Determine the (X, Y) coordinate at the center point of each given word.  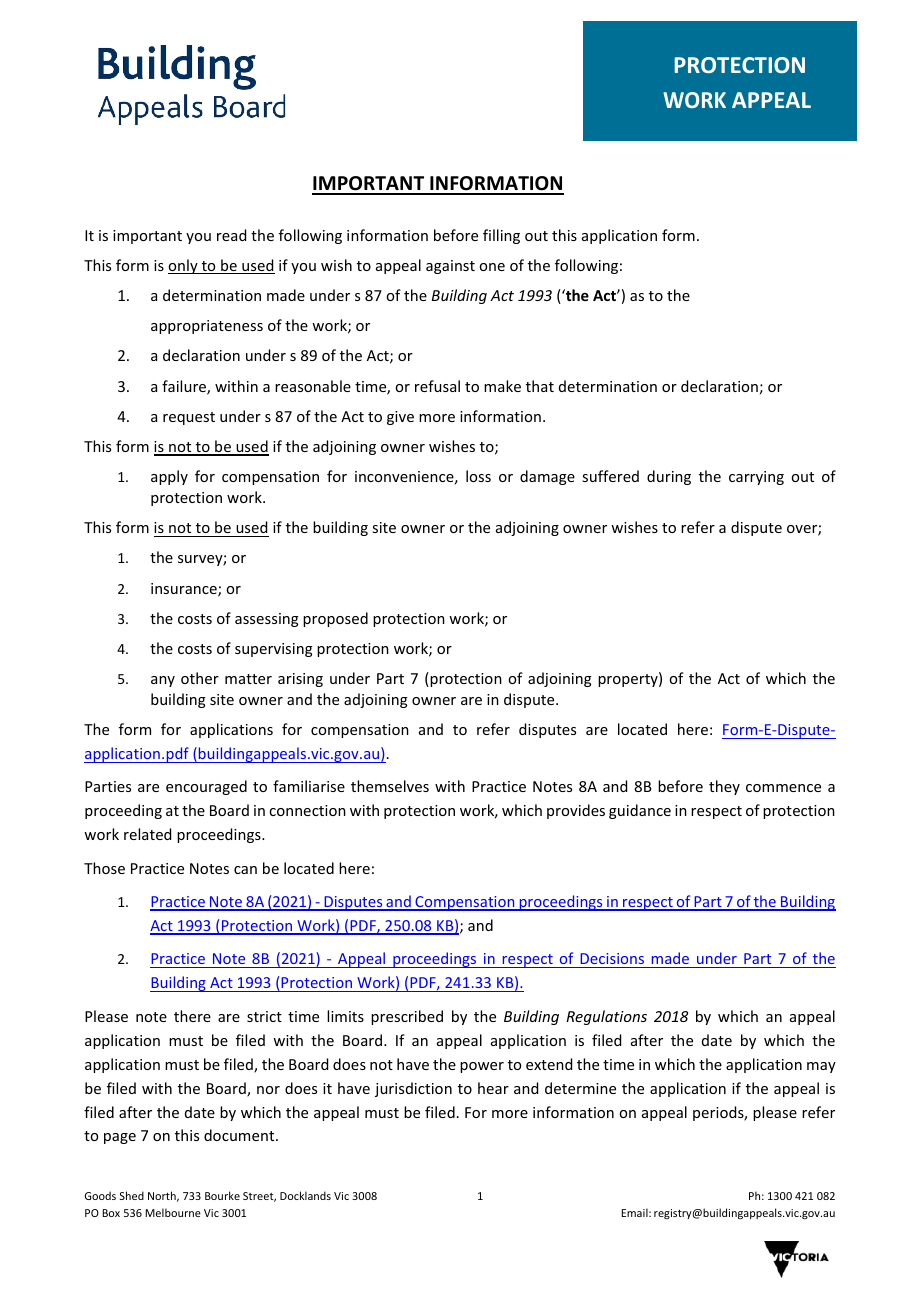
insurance (185, 590)
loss (478, 476)
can (245, 870)
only (184, 266)
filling (501, 236)
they (724, 787)
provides (576, 811)
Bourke (222, 1195)
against (450, 267)
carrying (756, 478)
